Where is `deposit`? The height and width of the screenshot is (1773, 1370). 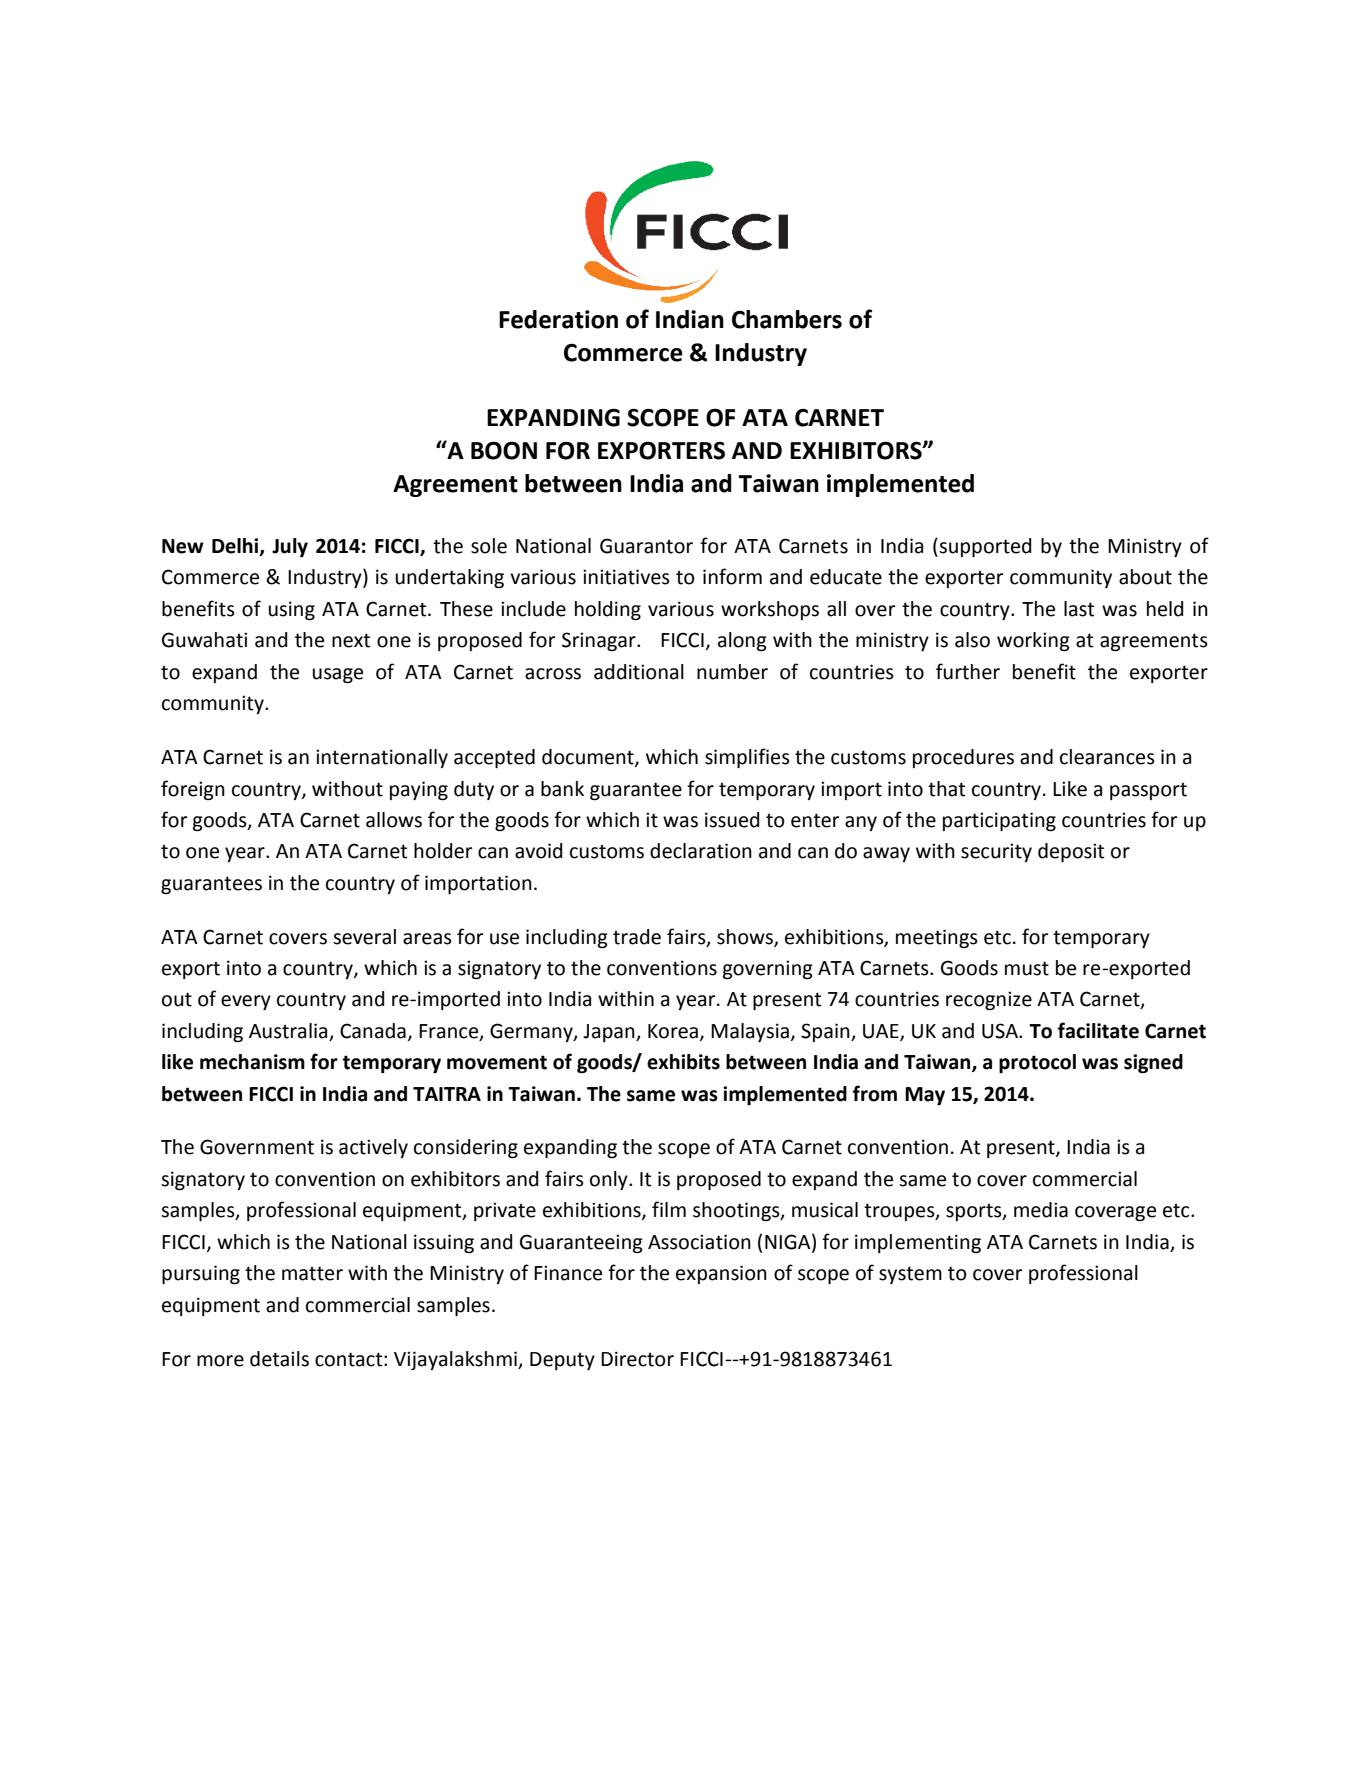
deposit is located at coordinates (1071, 852).
